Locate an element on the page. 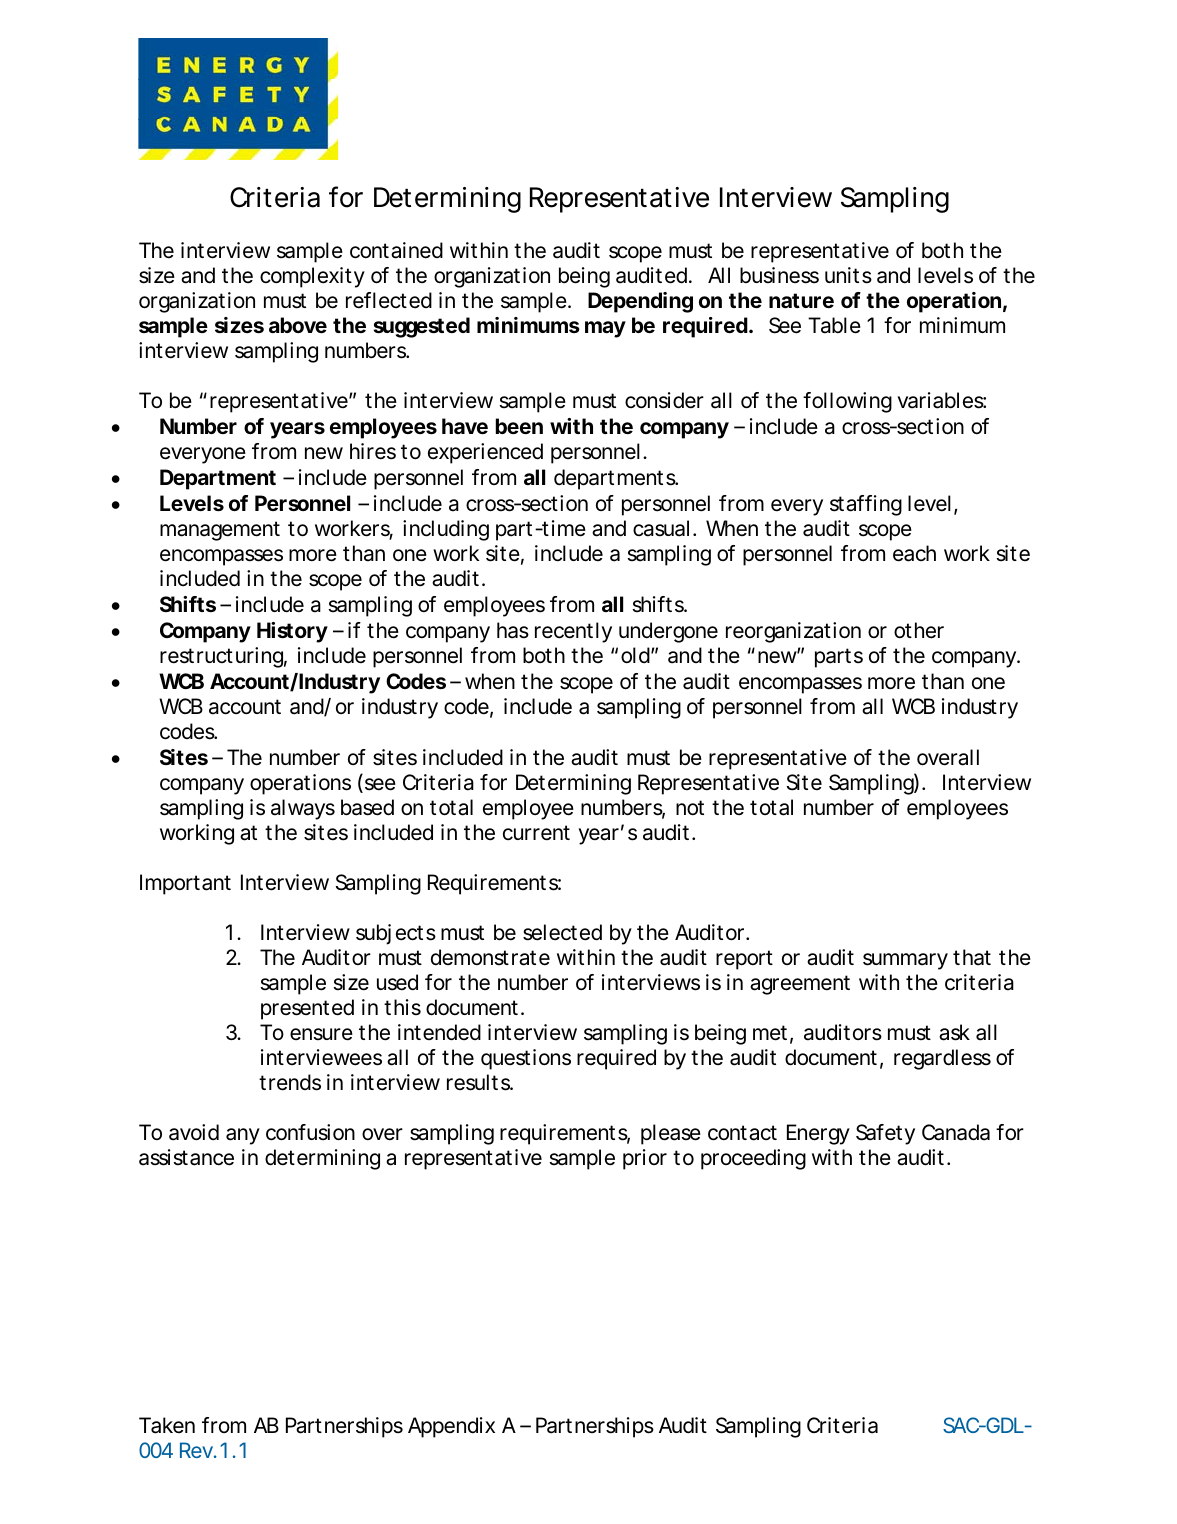 The image size is (1177, 1524). Appendix is located at coordinates (451, 1427).
